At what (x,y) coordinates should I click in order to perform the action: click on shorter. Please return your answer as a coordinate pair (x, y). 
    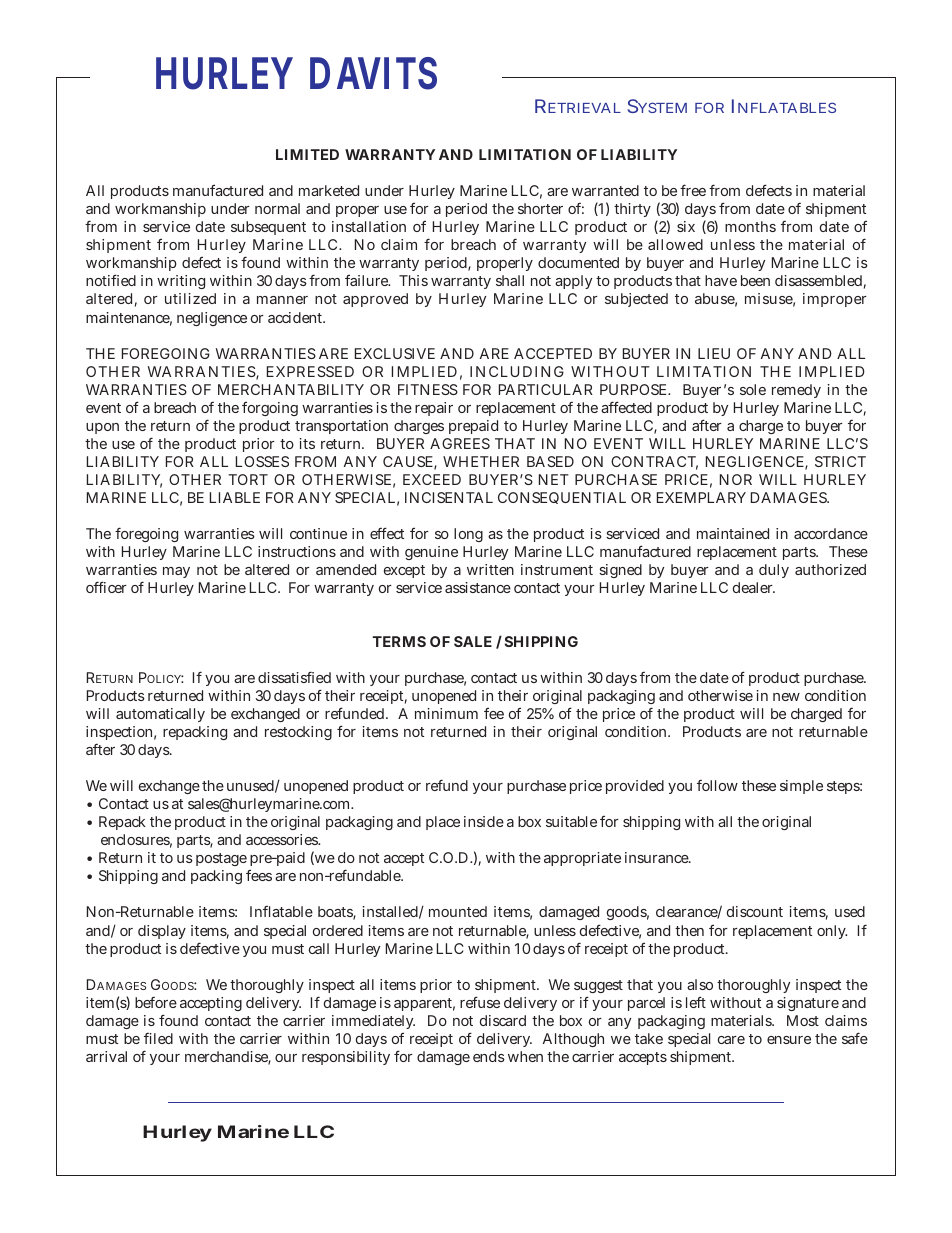
    Looking at the image, I should click on (540, 208).
